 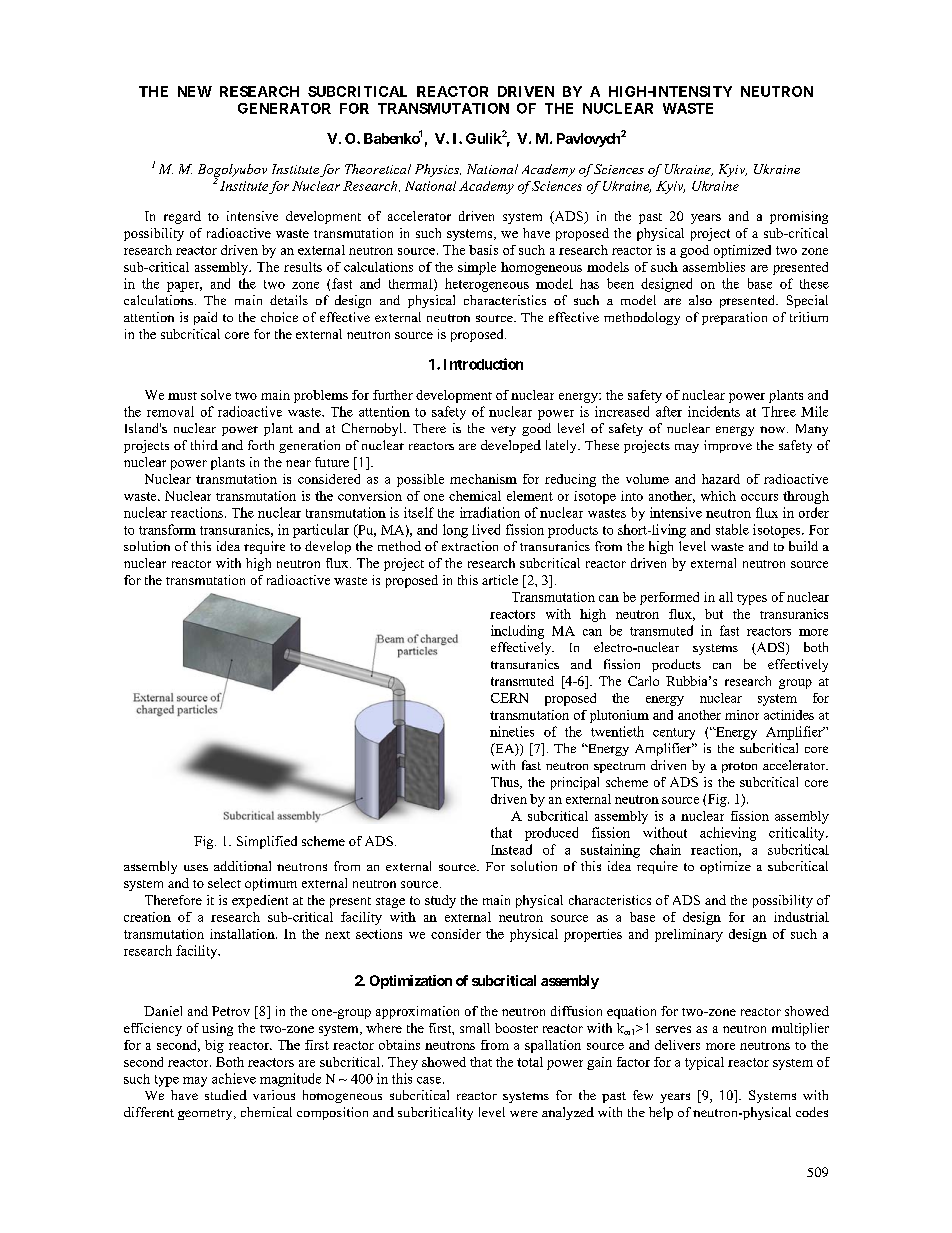 I want to click on solve, so click(x=216, y=395).
